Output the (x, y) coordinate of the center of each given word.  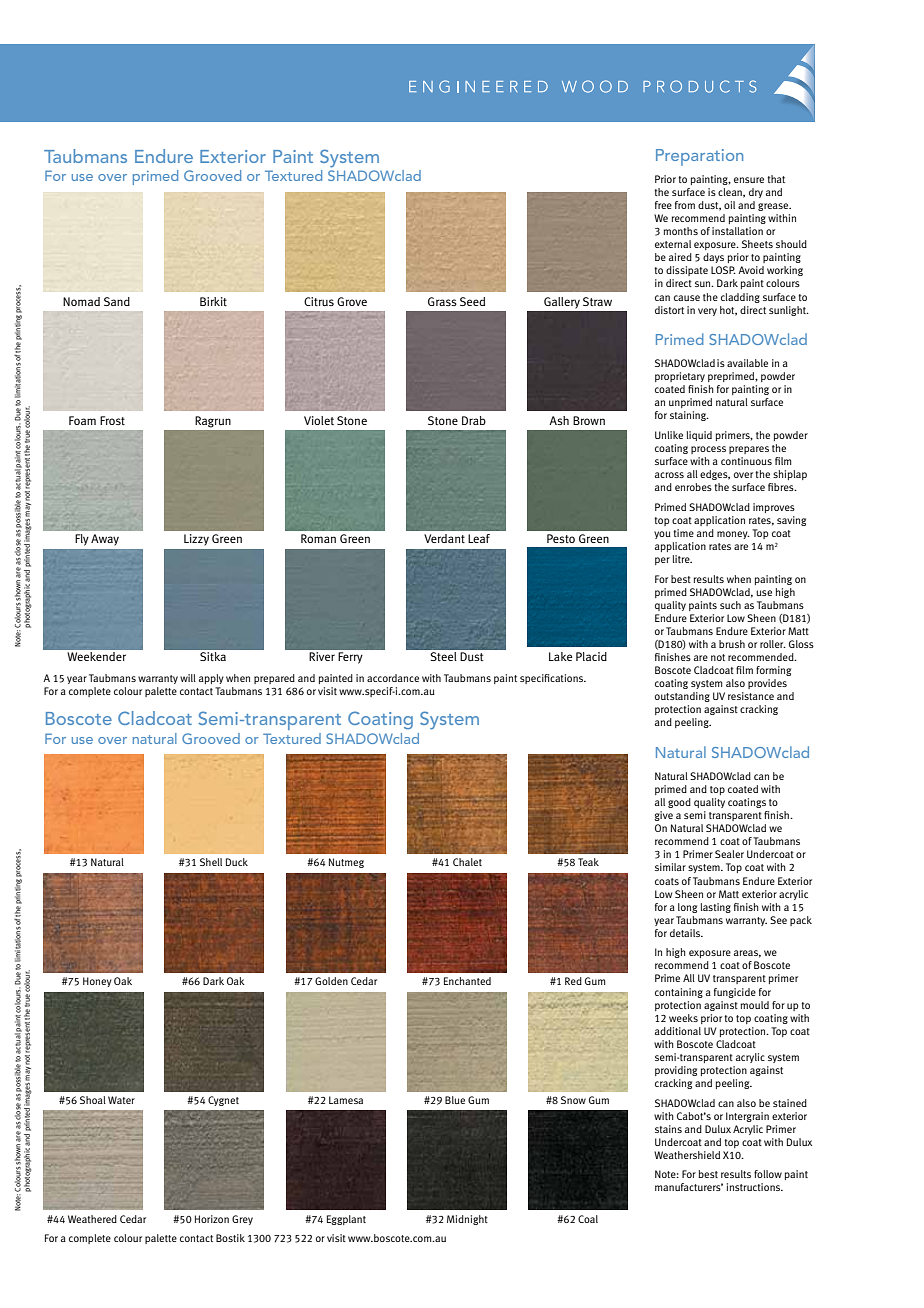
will (188, 678)
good (679, 803)
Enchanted (467, 981)
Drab (474, 420)
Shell (211, 862)
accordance (393, 678)
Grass (442, 301)
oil (729, 205)
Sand (117, 301)
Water (121, 1100)
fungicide (735, 993)
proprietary (680, 377)
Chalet (467, 862)
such (730, 605)
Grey (242, 1220)
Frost (112, 420)
